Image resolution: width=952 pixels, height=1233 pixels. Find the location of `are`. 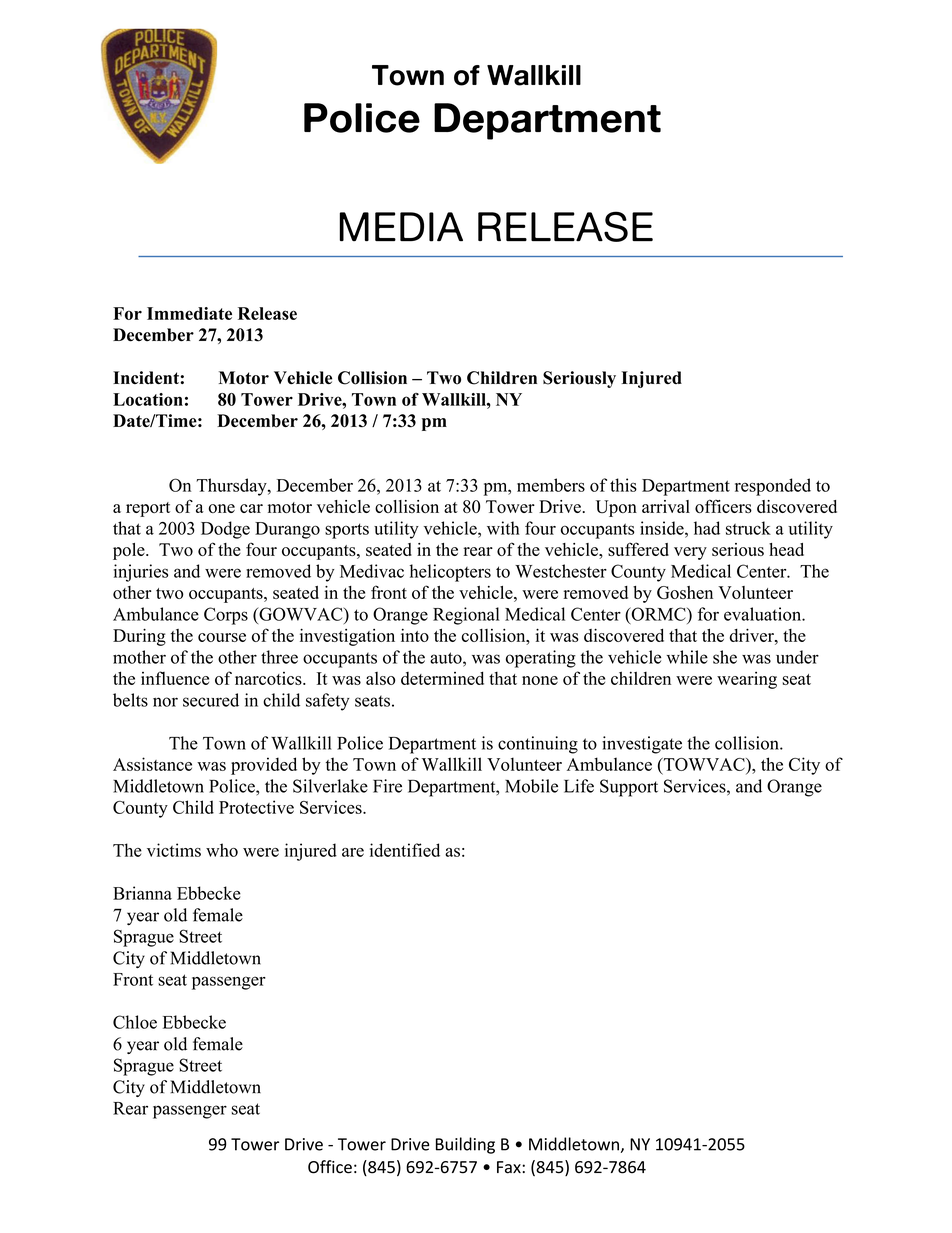

are is located at coordinates (353, 852).
